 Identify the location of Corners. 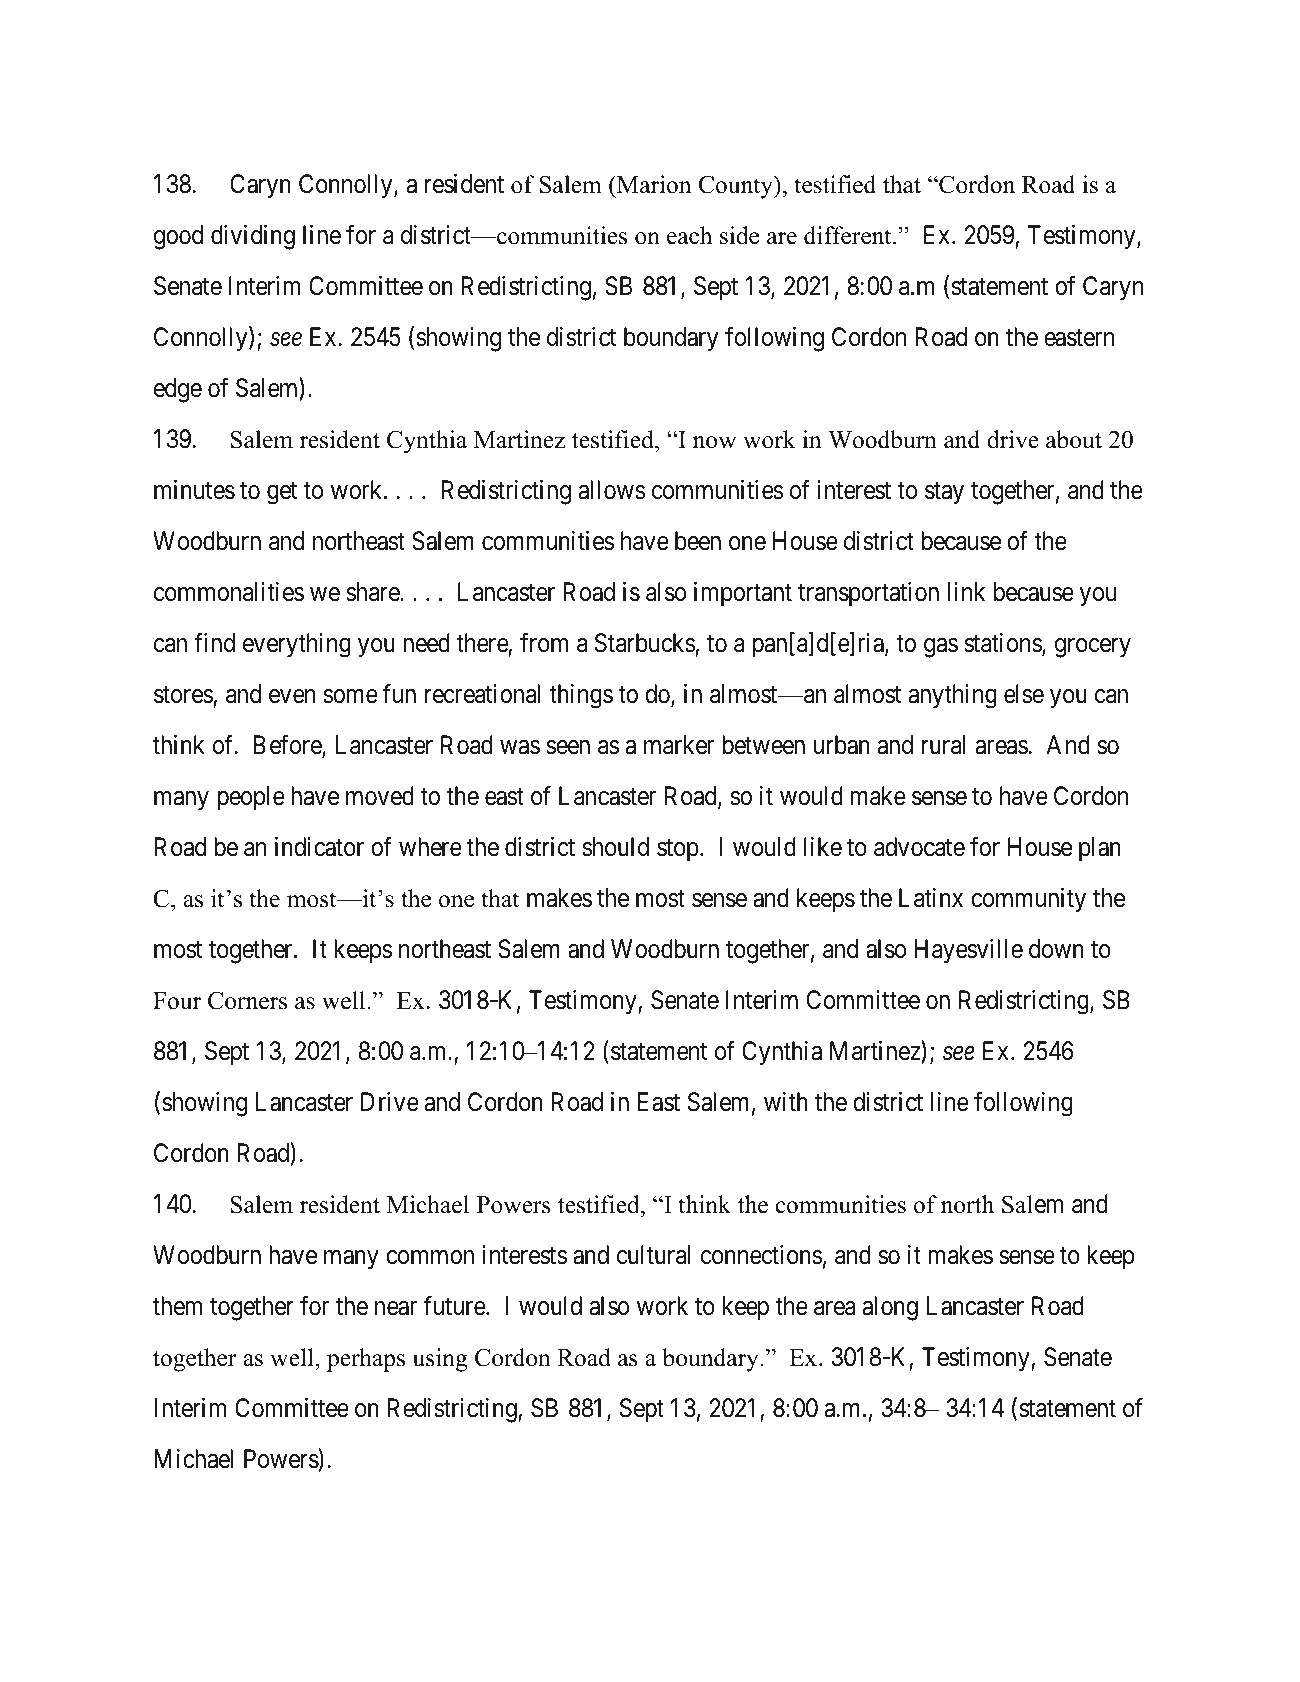
(247, 1000).
